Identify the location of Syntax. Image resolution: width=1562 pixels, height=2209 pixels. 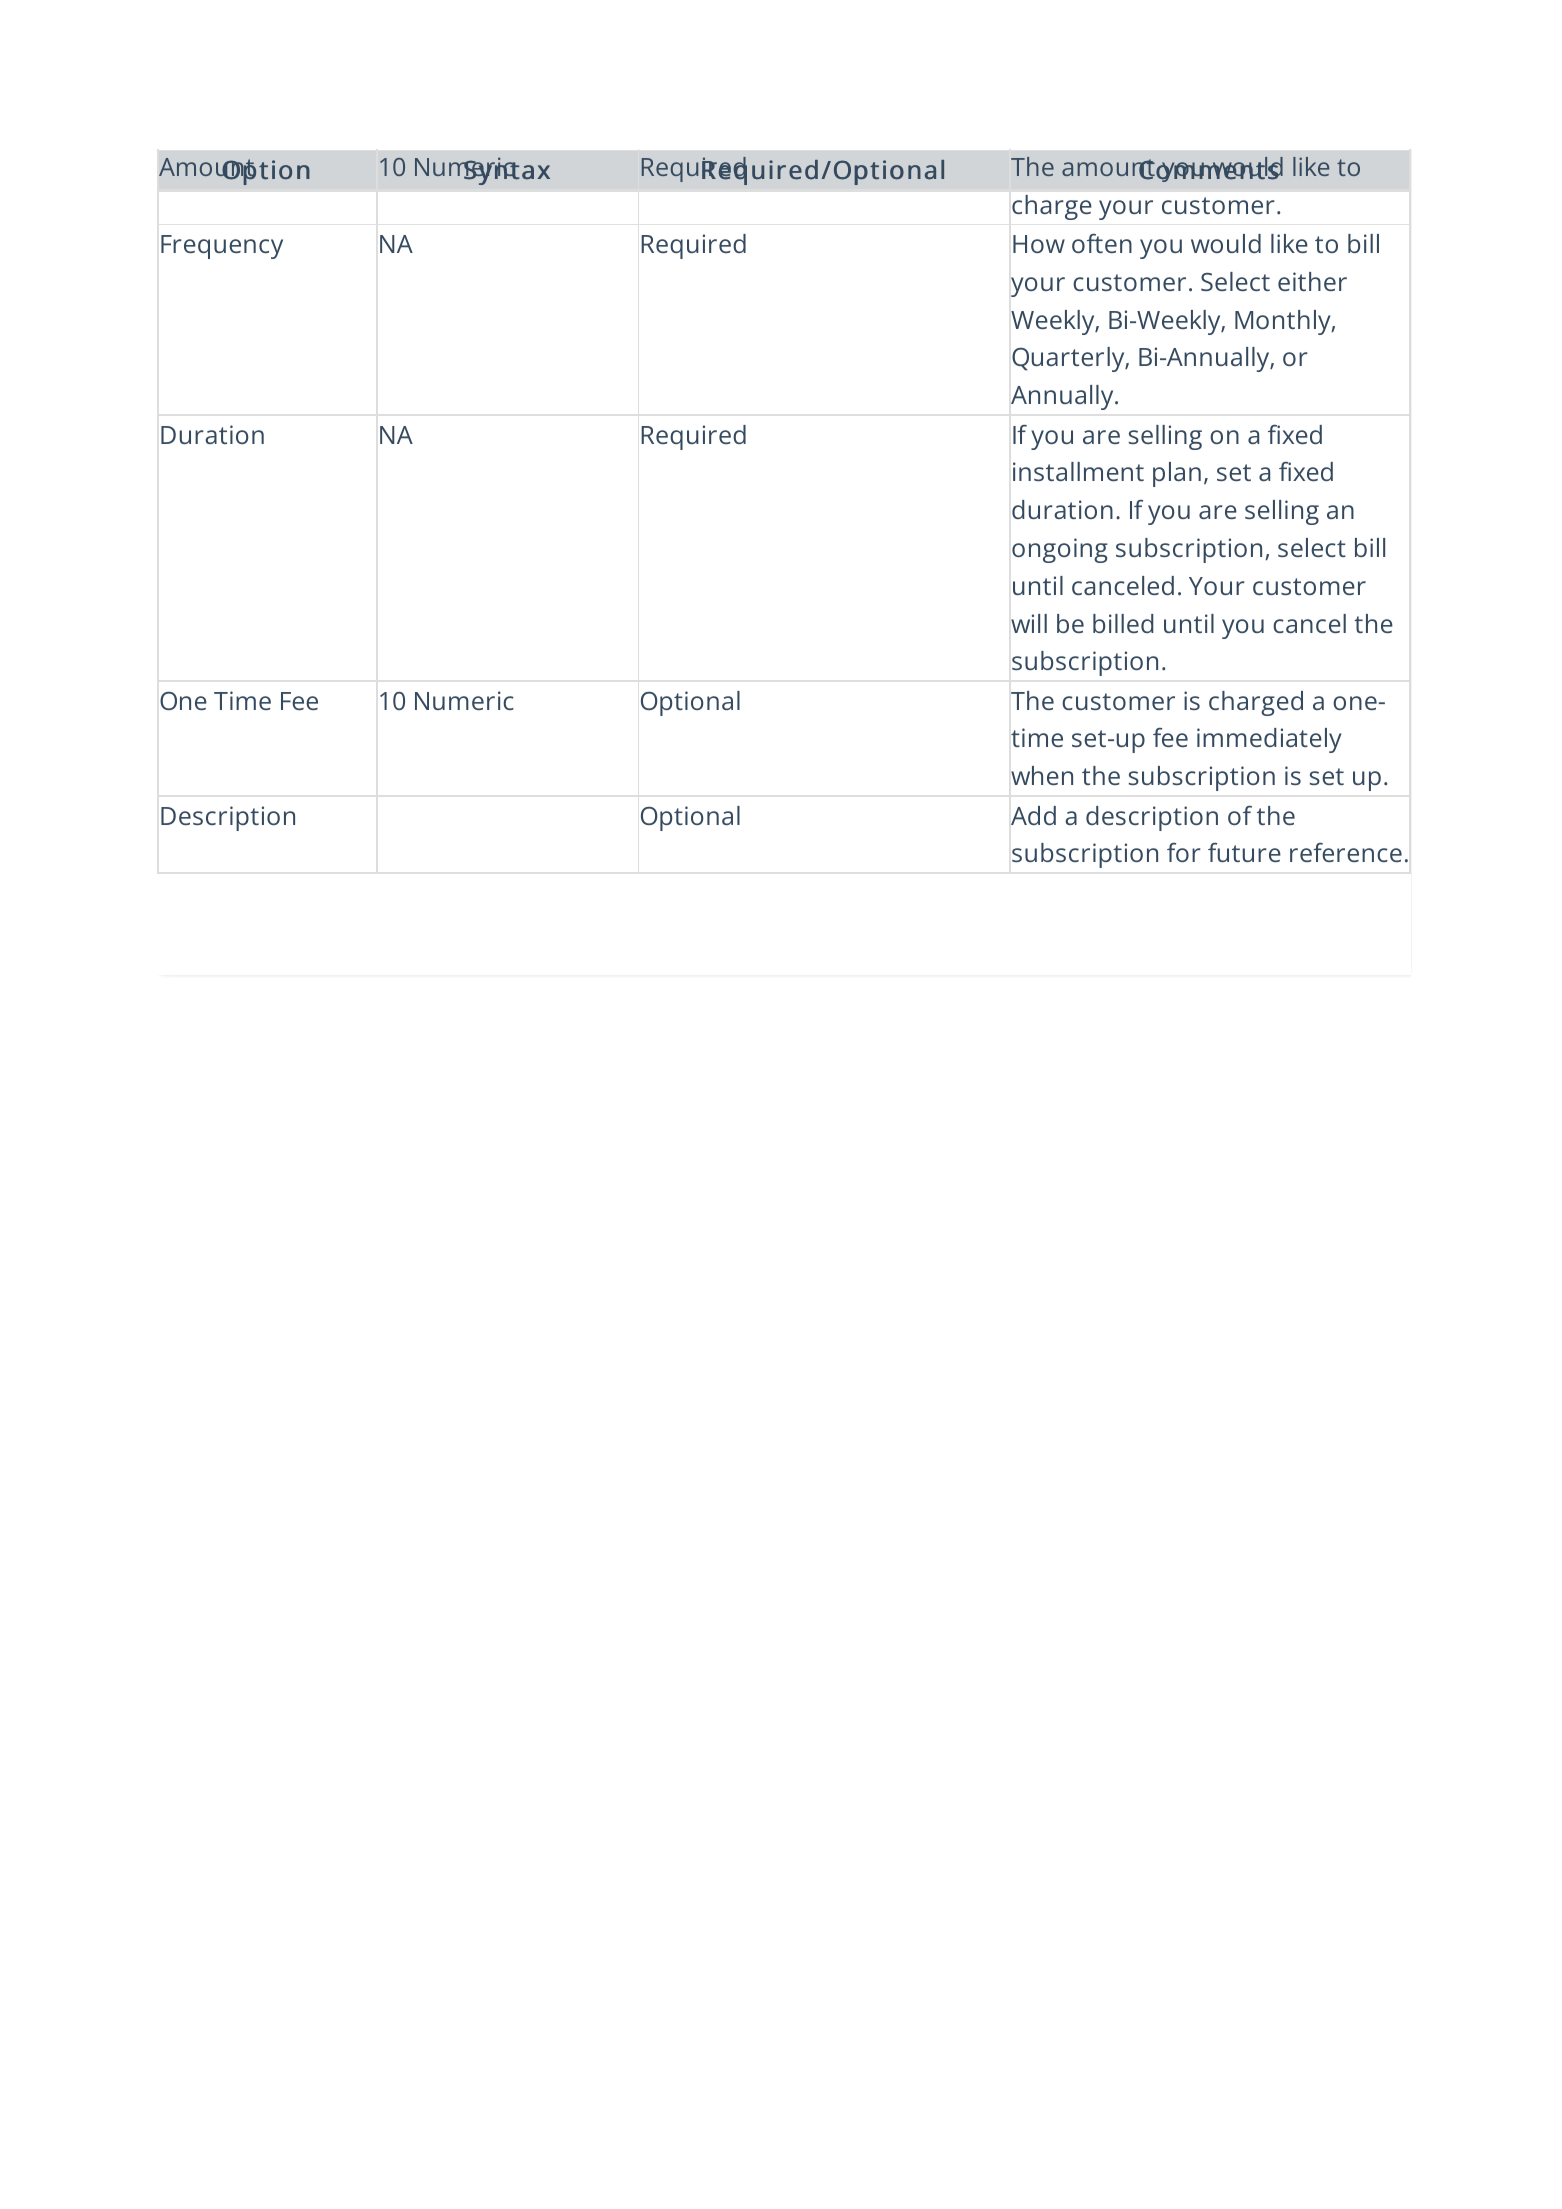
(506, 171).
